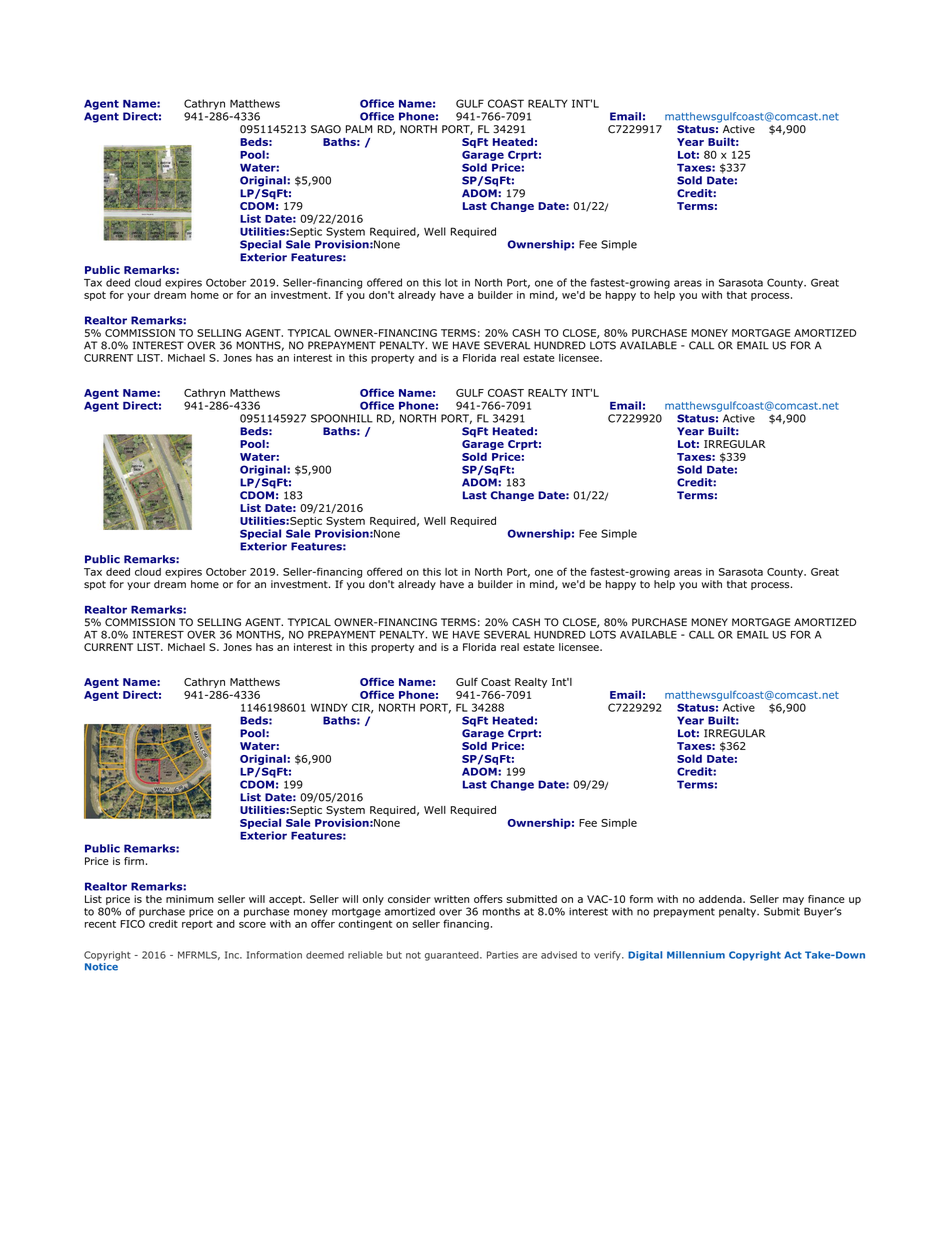 This screenshot has height=1233, width=952. Describe the element at coordinates (451, 899) in the screenshot. I see `written` at that location.
